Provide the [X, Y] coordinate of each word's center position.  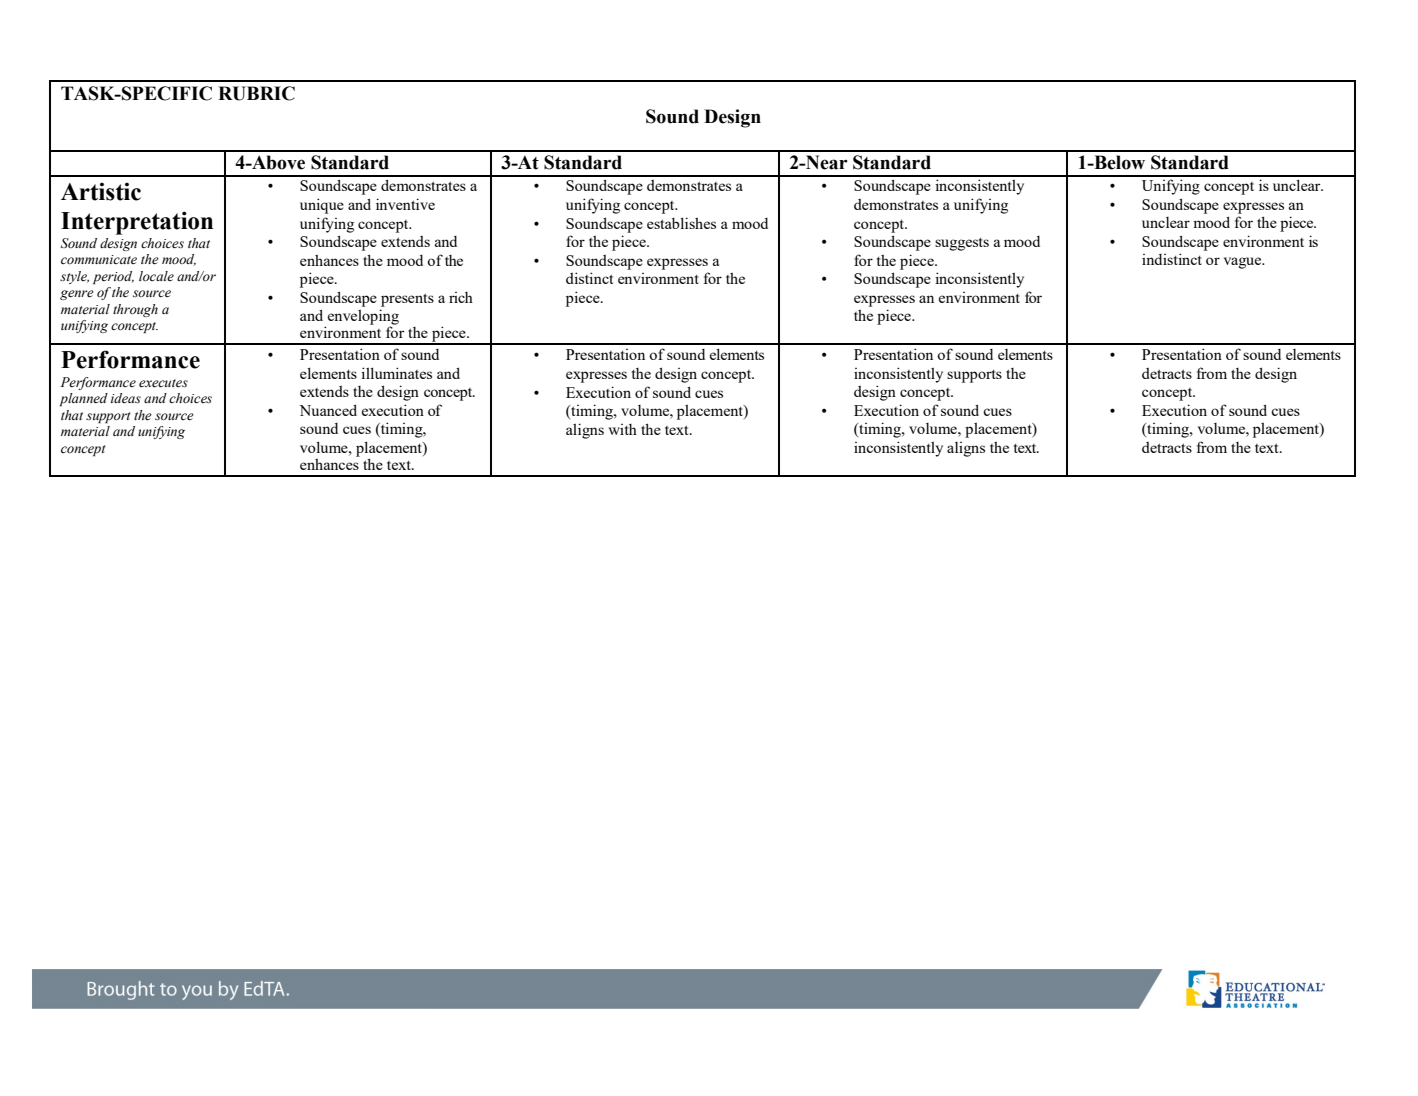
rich [461, 297]
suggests [962, 244]
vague [1244, 263]
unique [322, 206]
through [135, 310]
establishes [681, 223]
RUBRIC [256, 93]
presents [407, 300]
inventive [405, 204]
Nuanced [328, 410]
